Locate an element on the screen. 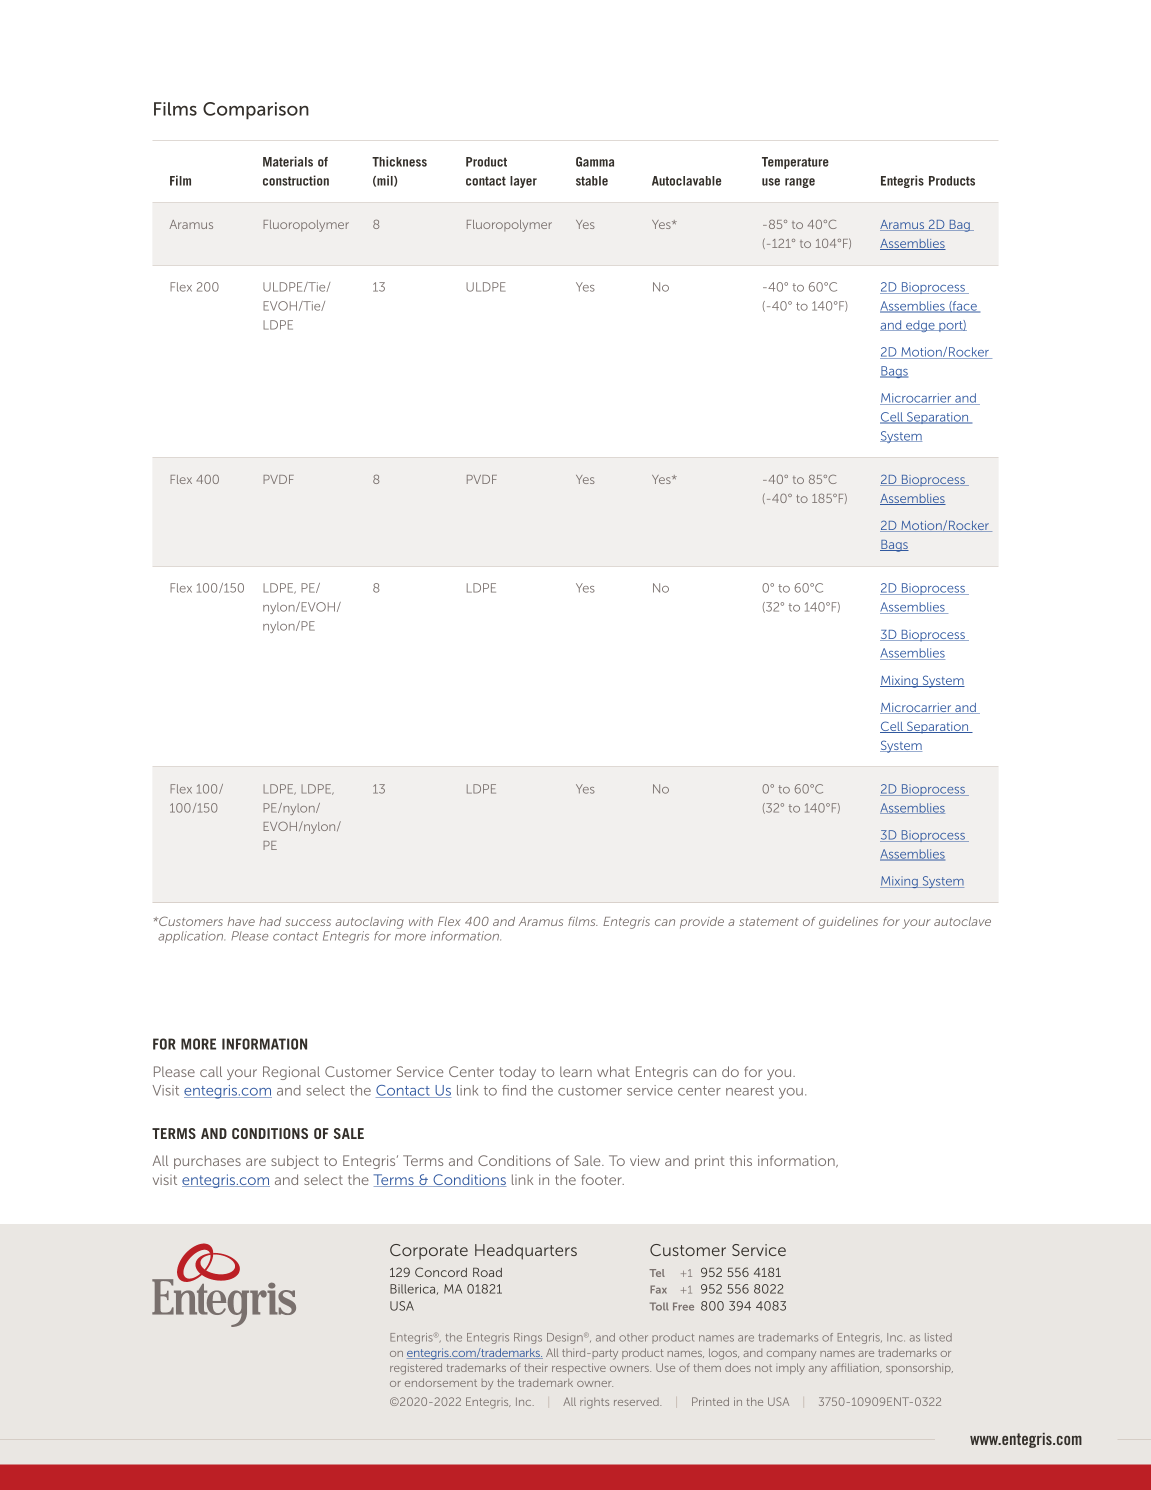 The width and height of the screenshot is (1151, 1490). registered is located at coordinates (416, 1369).
